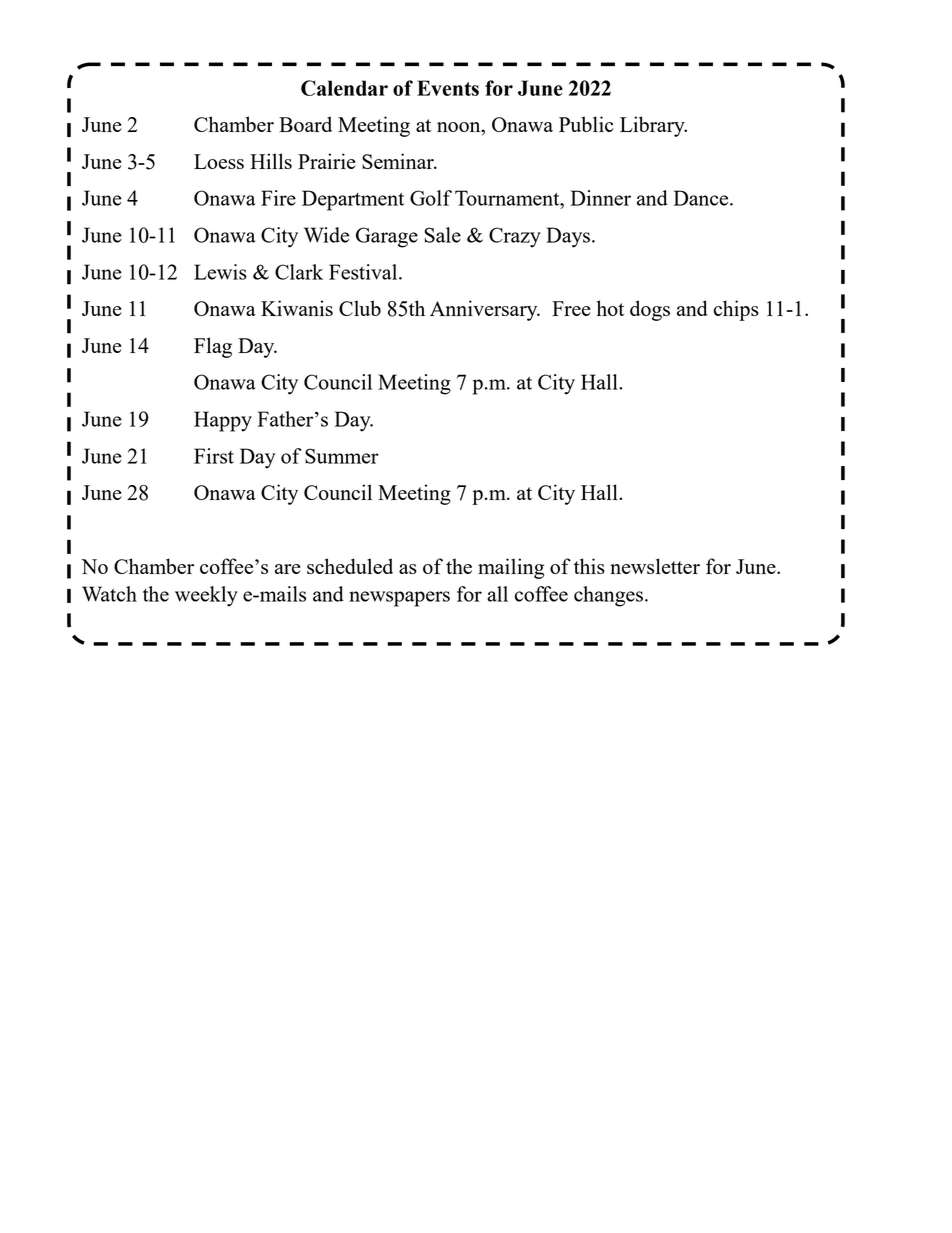  I want to click on Board, so click(305, 124).
